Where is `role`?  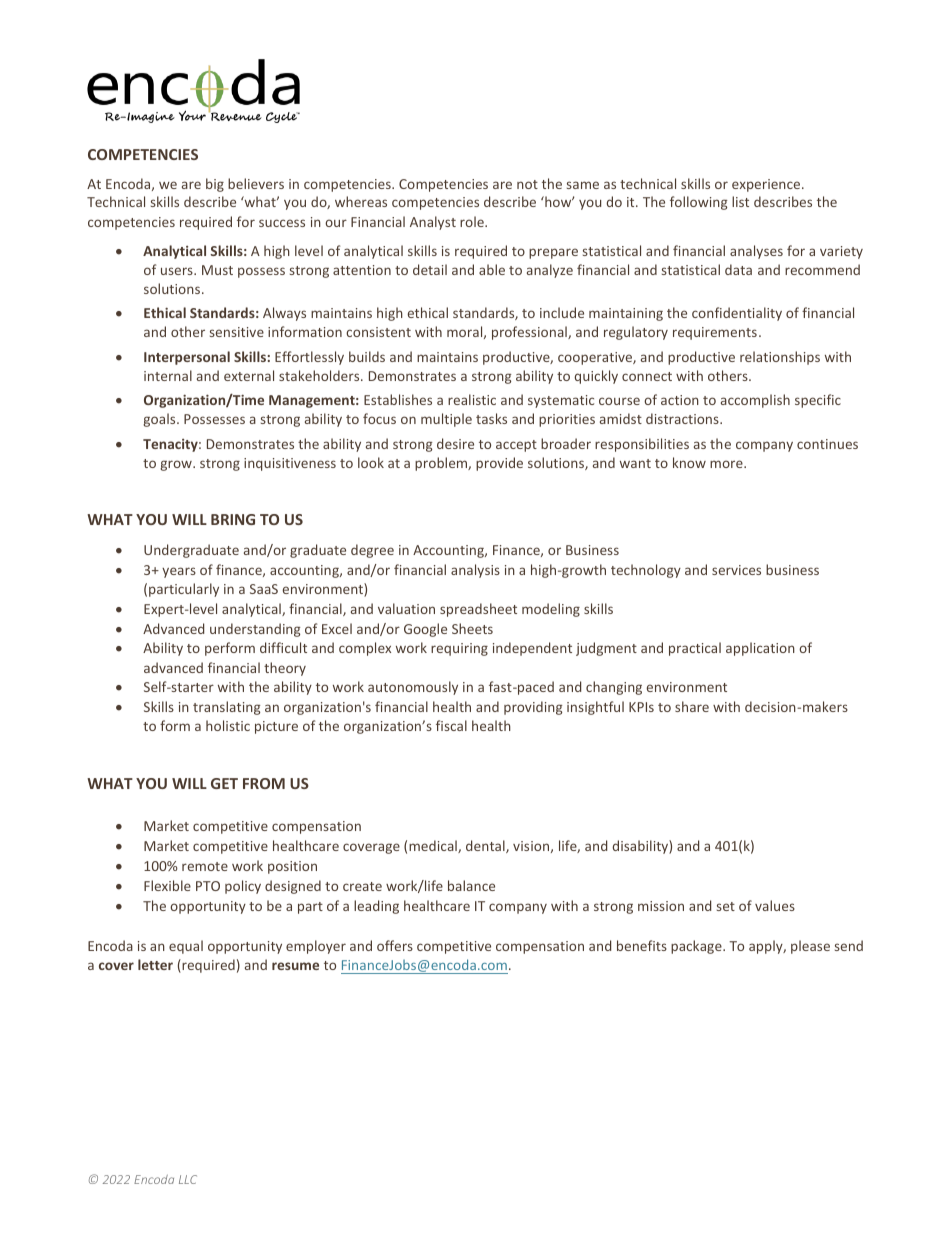 role is located at coordinates (473, 221).
